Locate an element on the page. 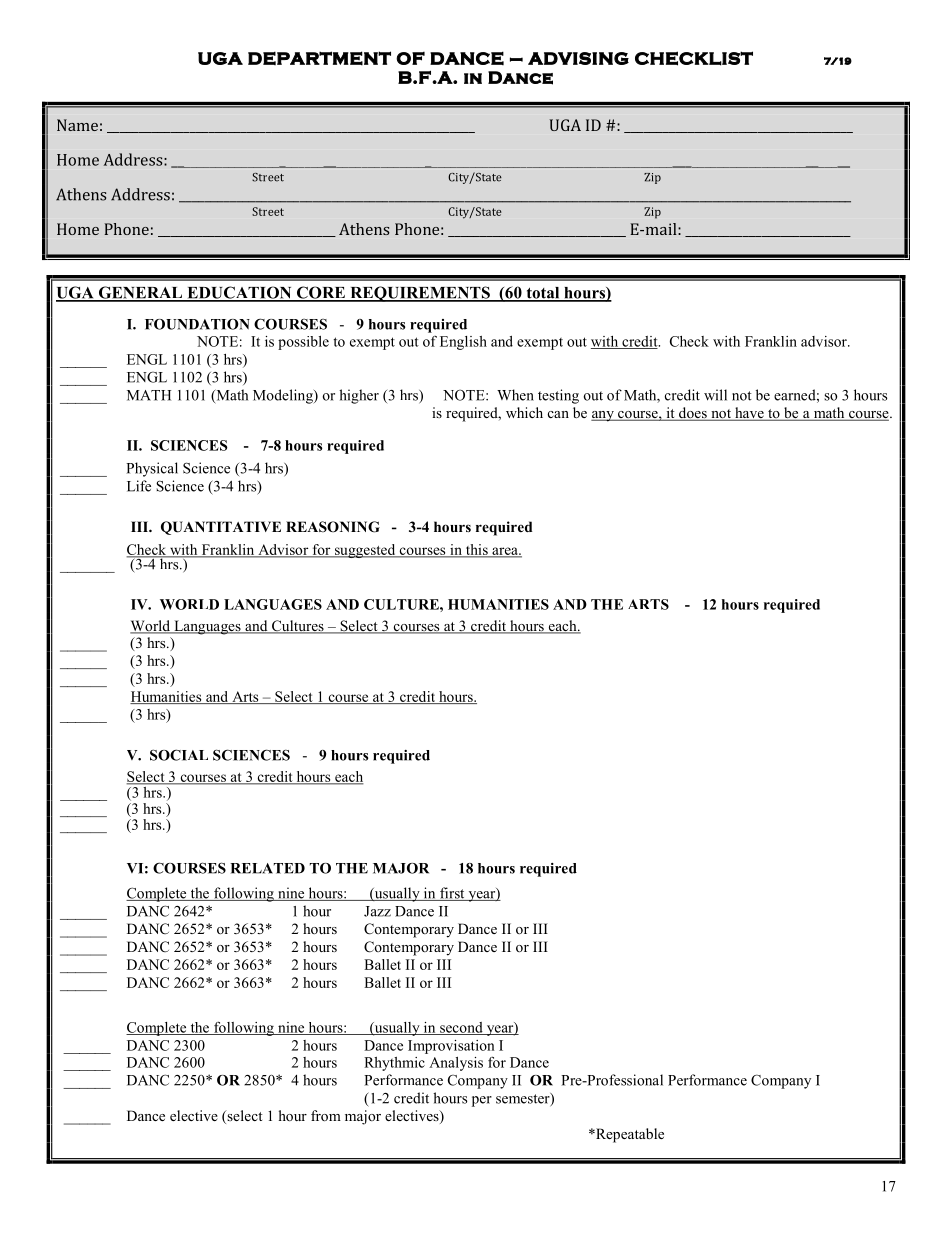  Analysis is located at coordinates (456, 1064).
